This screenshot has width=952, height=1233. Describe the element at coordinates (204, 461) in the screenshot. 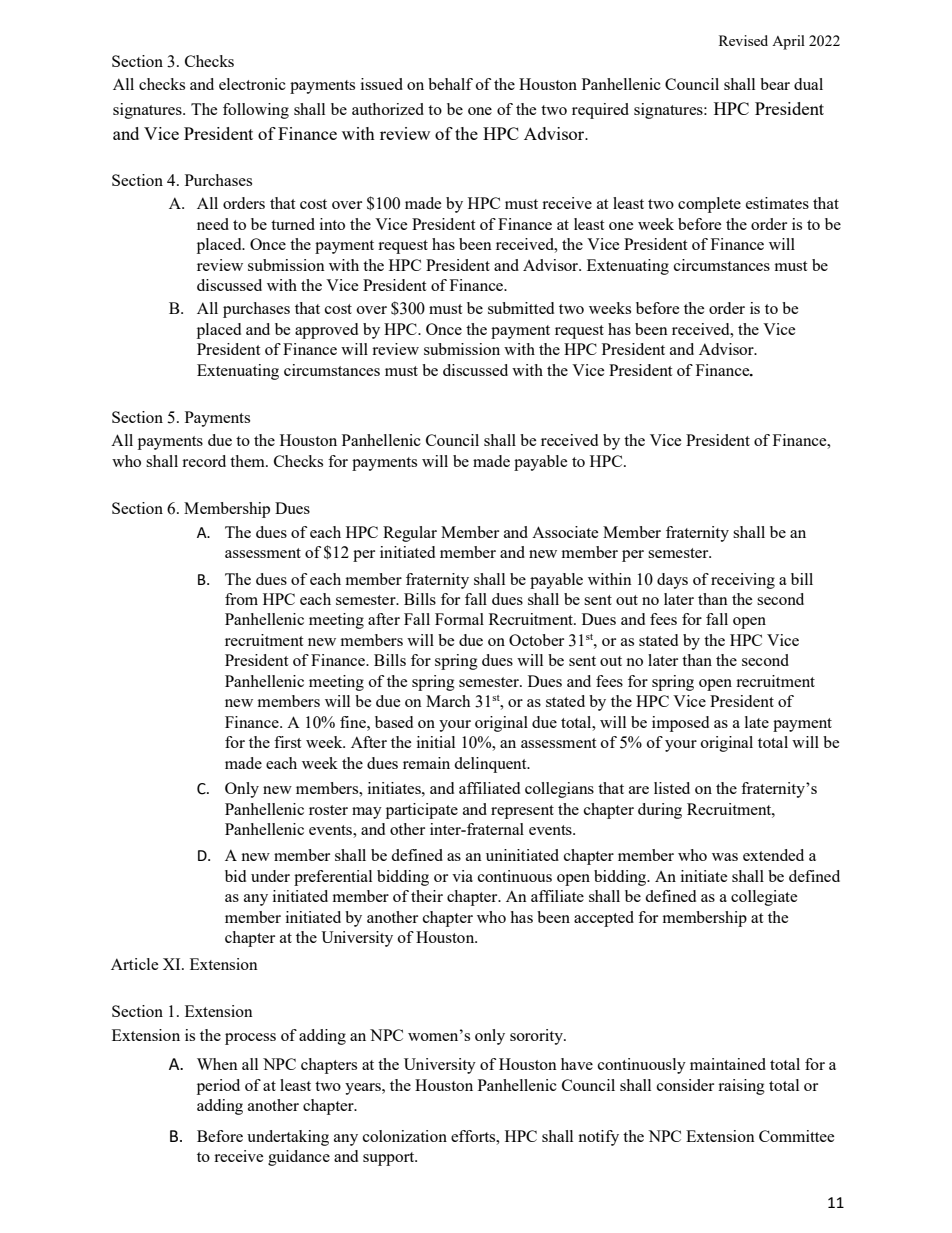

I see `record` at that location.
